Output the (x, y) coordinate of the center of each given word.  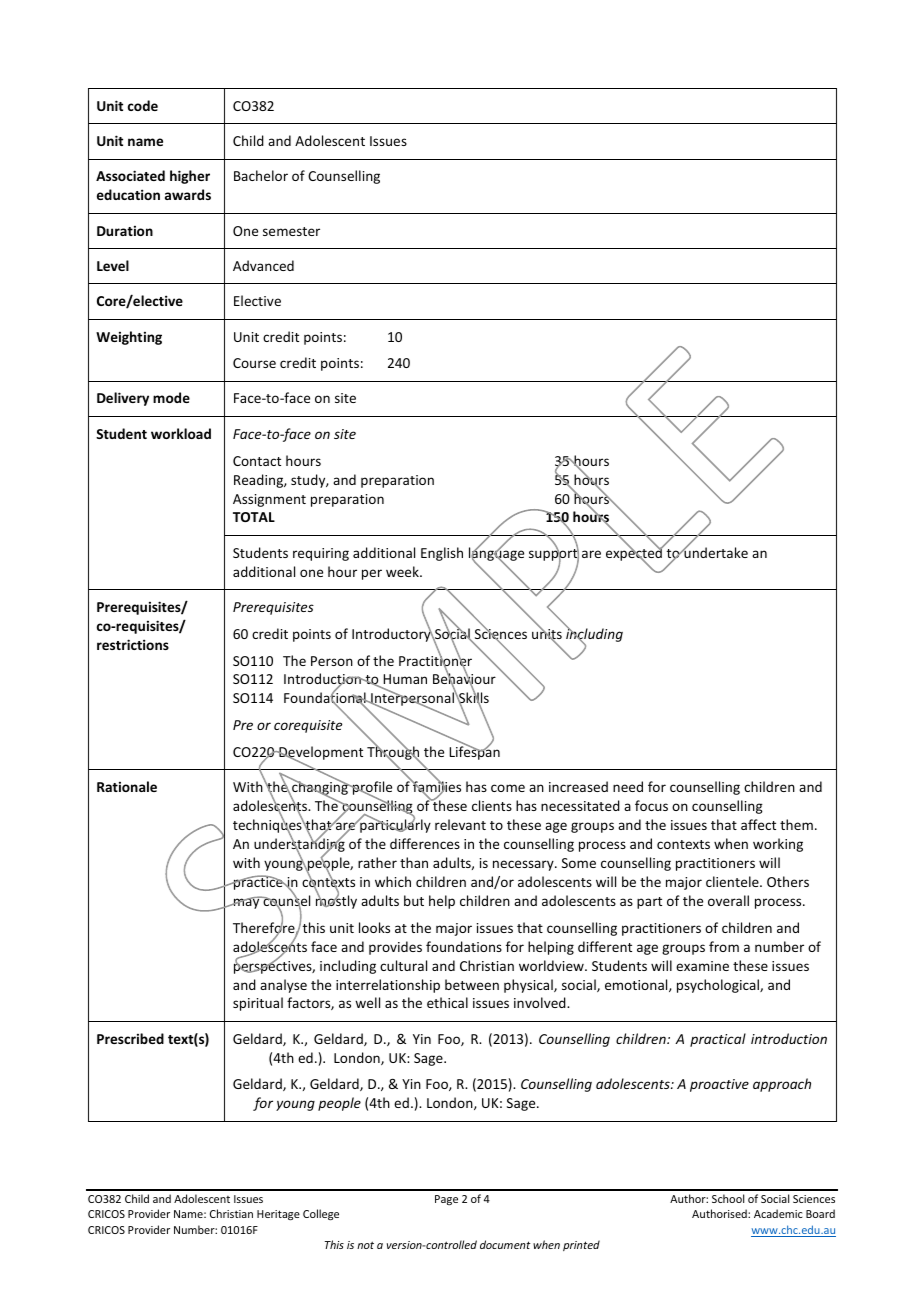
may (247, 903)
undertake (715, 551)
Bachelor (261, 175)
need (628, 786)
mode (171, 397)
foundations (464, 946)
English (442, 554)
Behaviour (464, 679)
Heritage (278, 1215)
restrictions (133, 644)
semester (291, 231)
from (724, 946)
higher (190, 177)
